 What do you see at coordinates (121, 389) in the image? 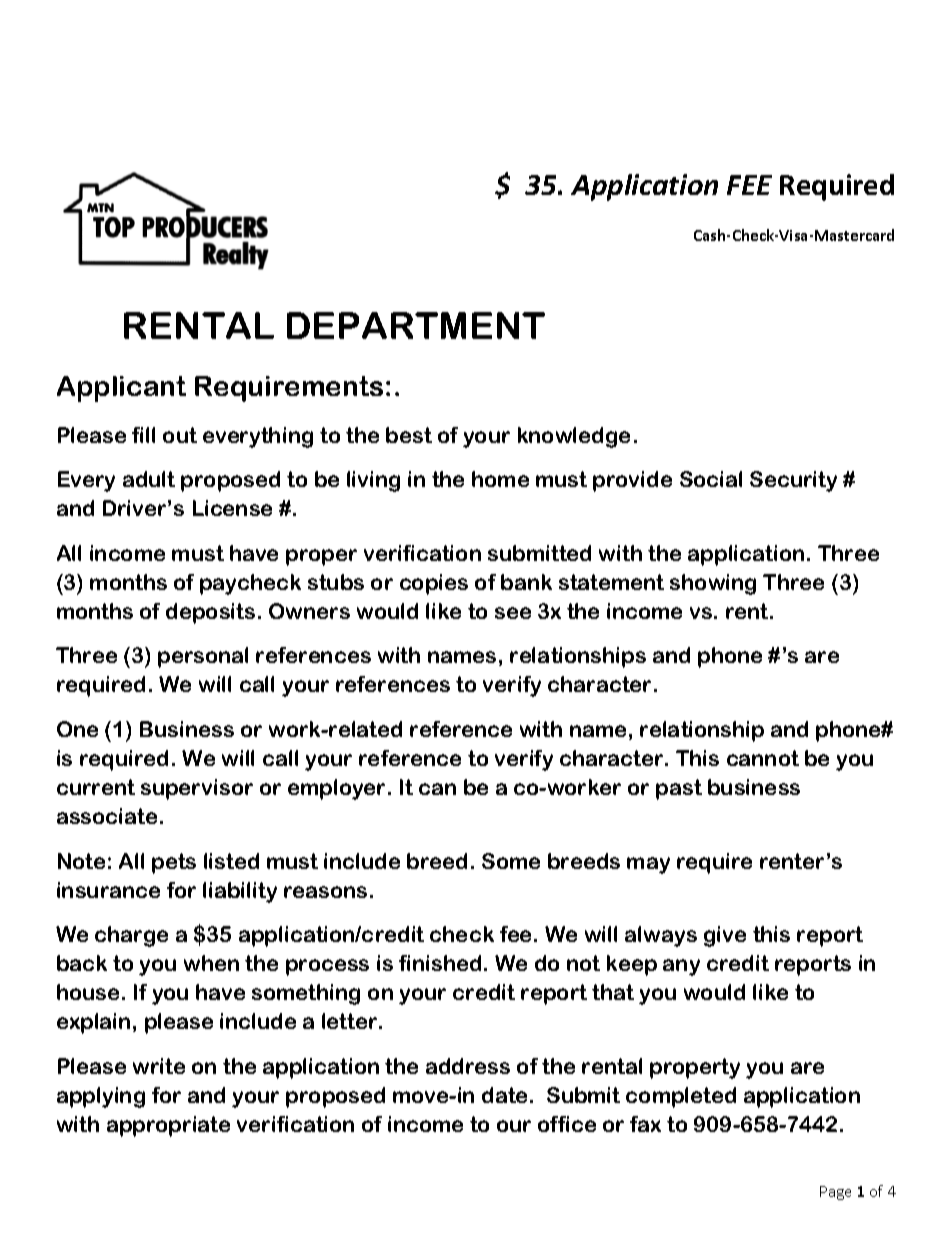
I see `Applicant` at bounding box center [121, 389].
